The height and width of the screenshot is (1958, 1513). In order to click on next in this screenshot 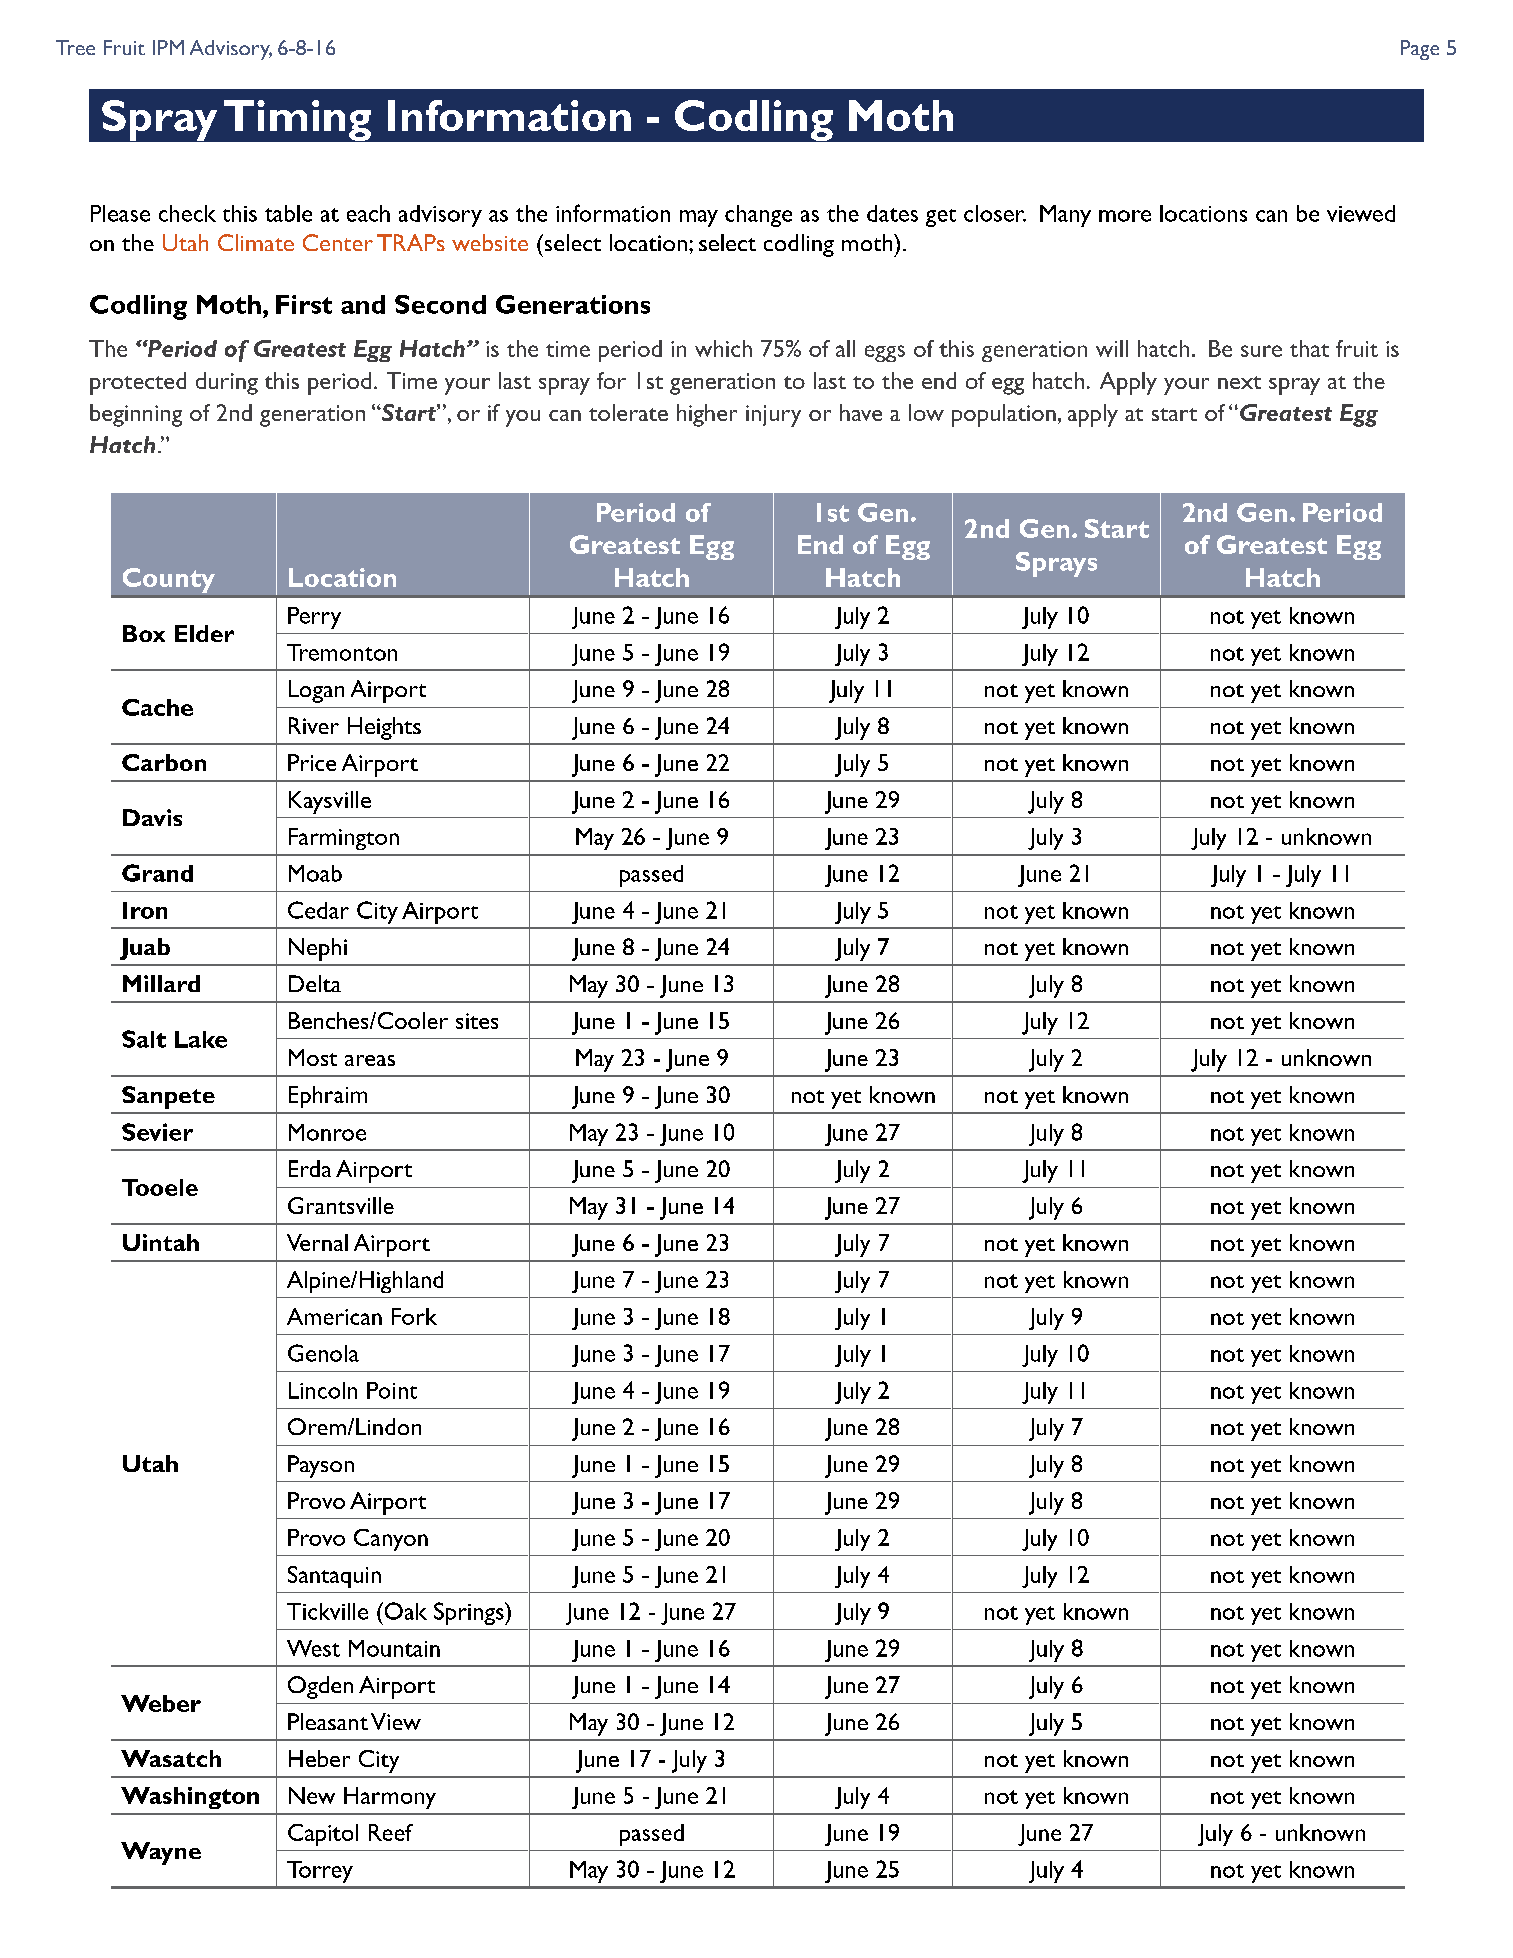, I will do `click(1239, 382)`.
